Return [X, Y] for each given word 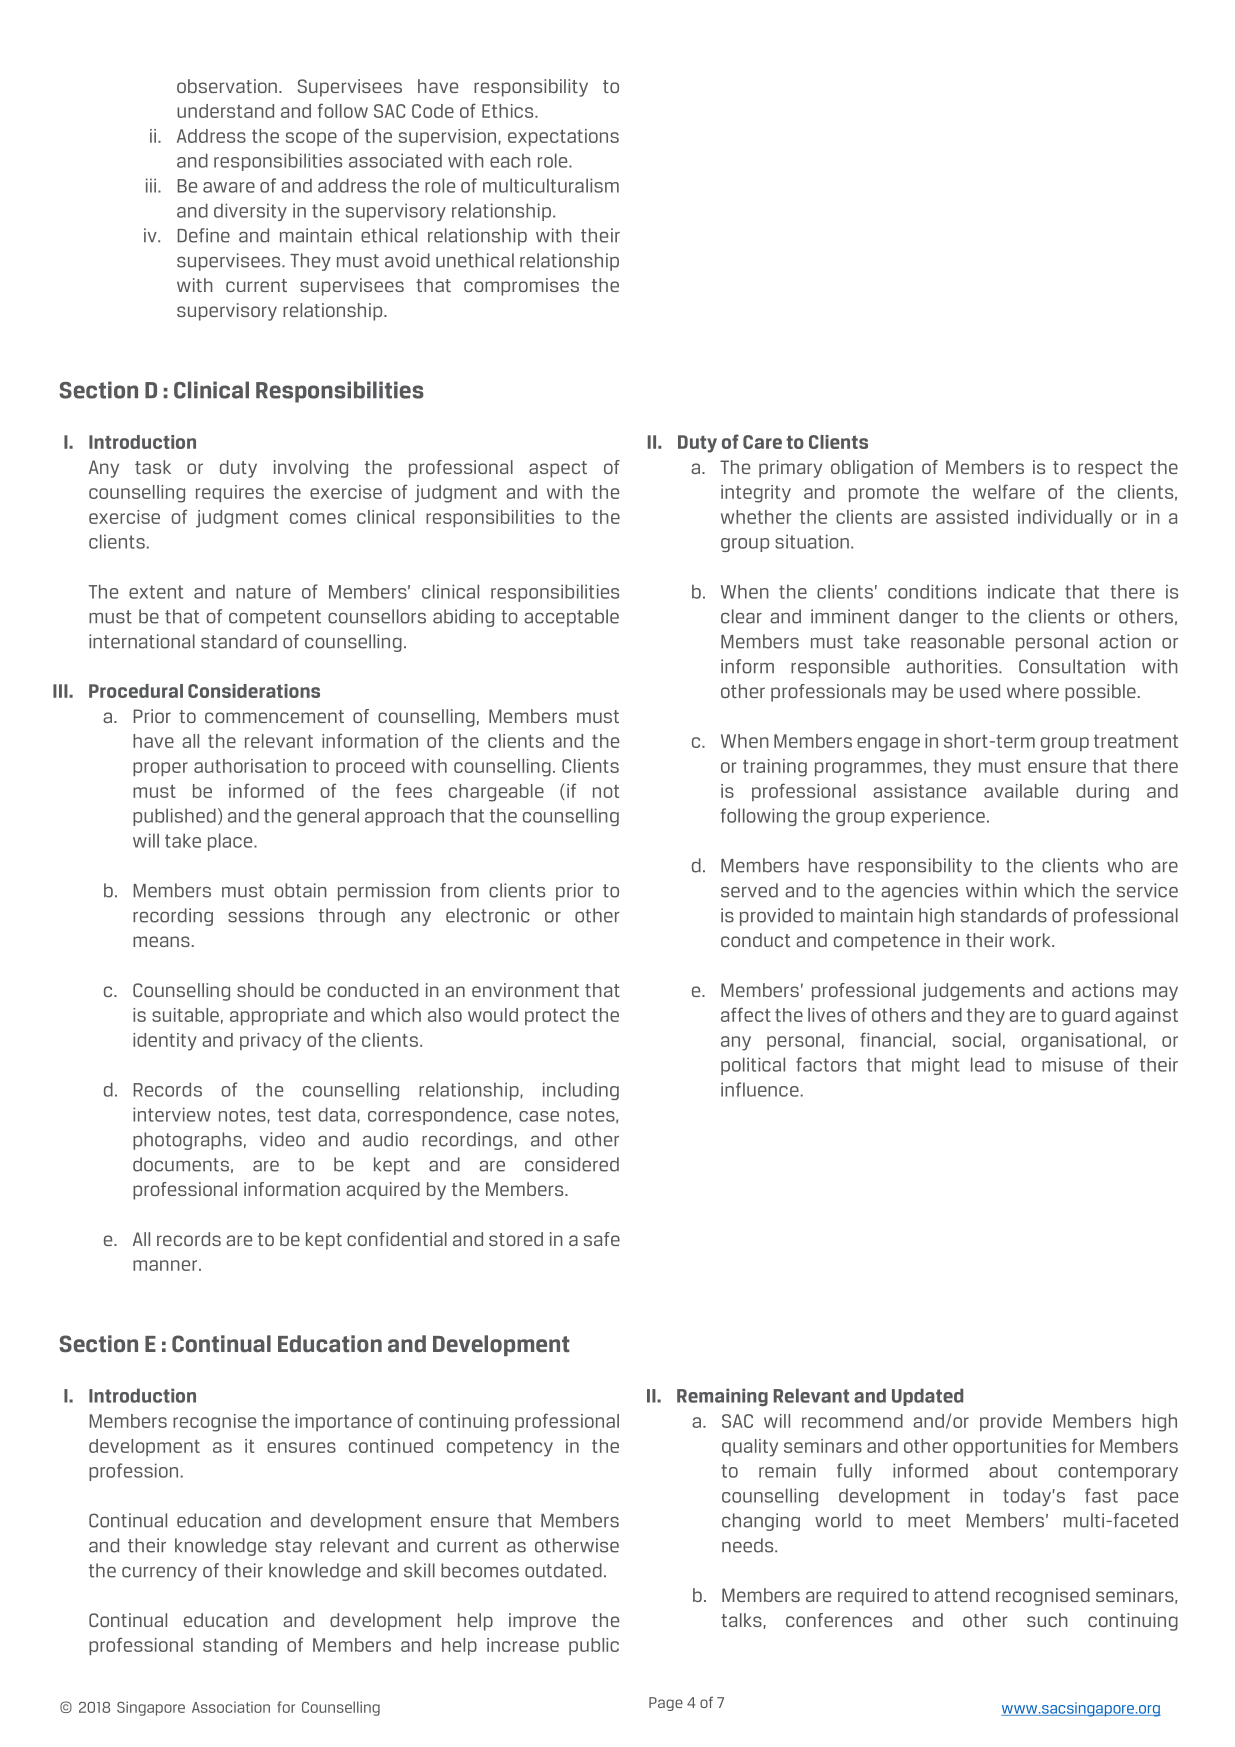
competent [275, 618]
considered [572, 1164]
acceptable [571, 618]
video [282, 1139]
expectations [563, 137]
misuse [1072, 1064]
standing [240, 1647]
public [594, 1646]
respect [1110, 469]
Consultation [1072, 666]
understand [225, 111]
